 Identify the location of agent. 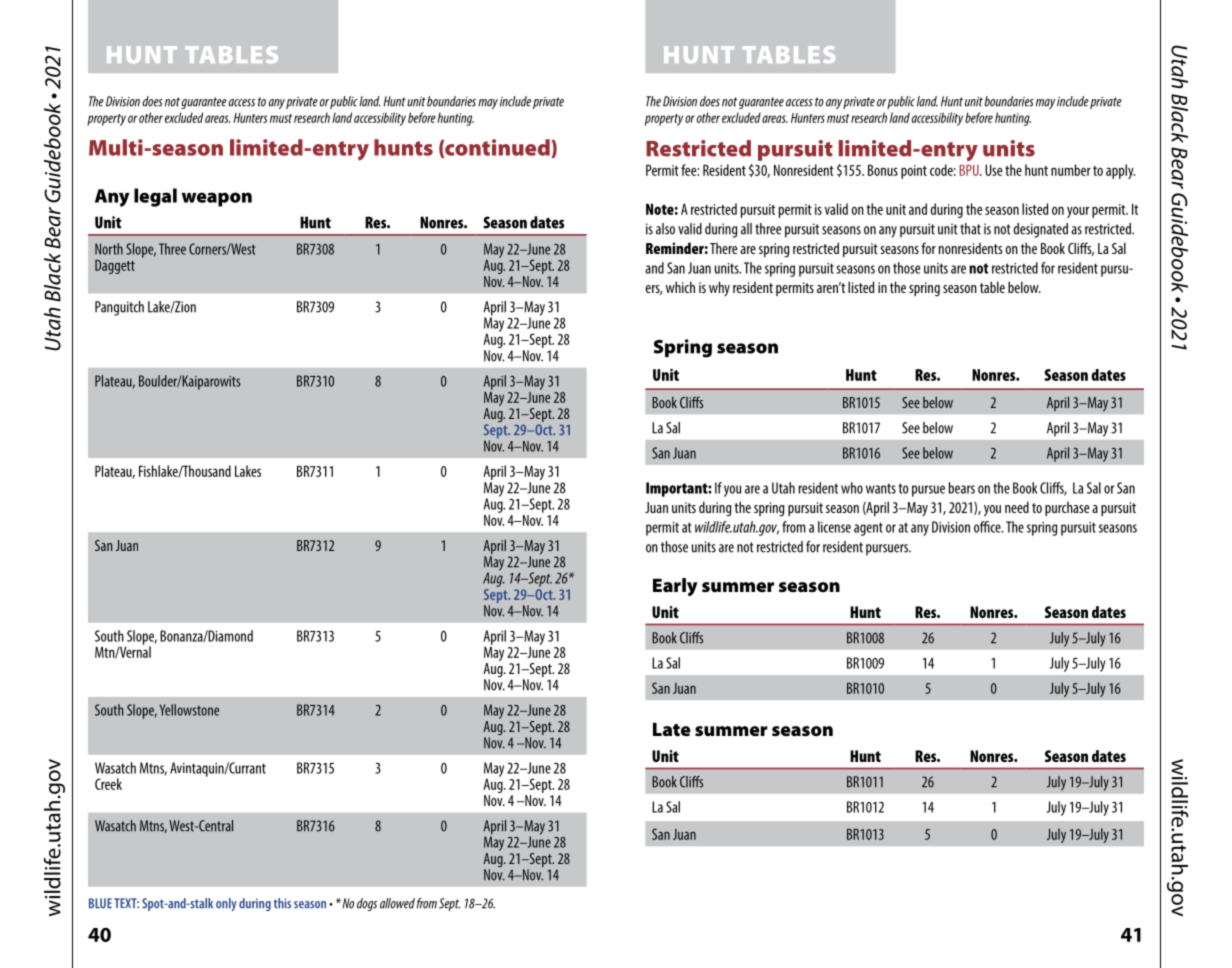
(868, 529).
